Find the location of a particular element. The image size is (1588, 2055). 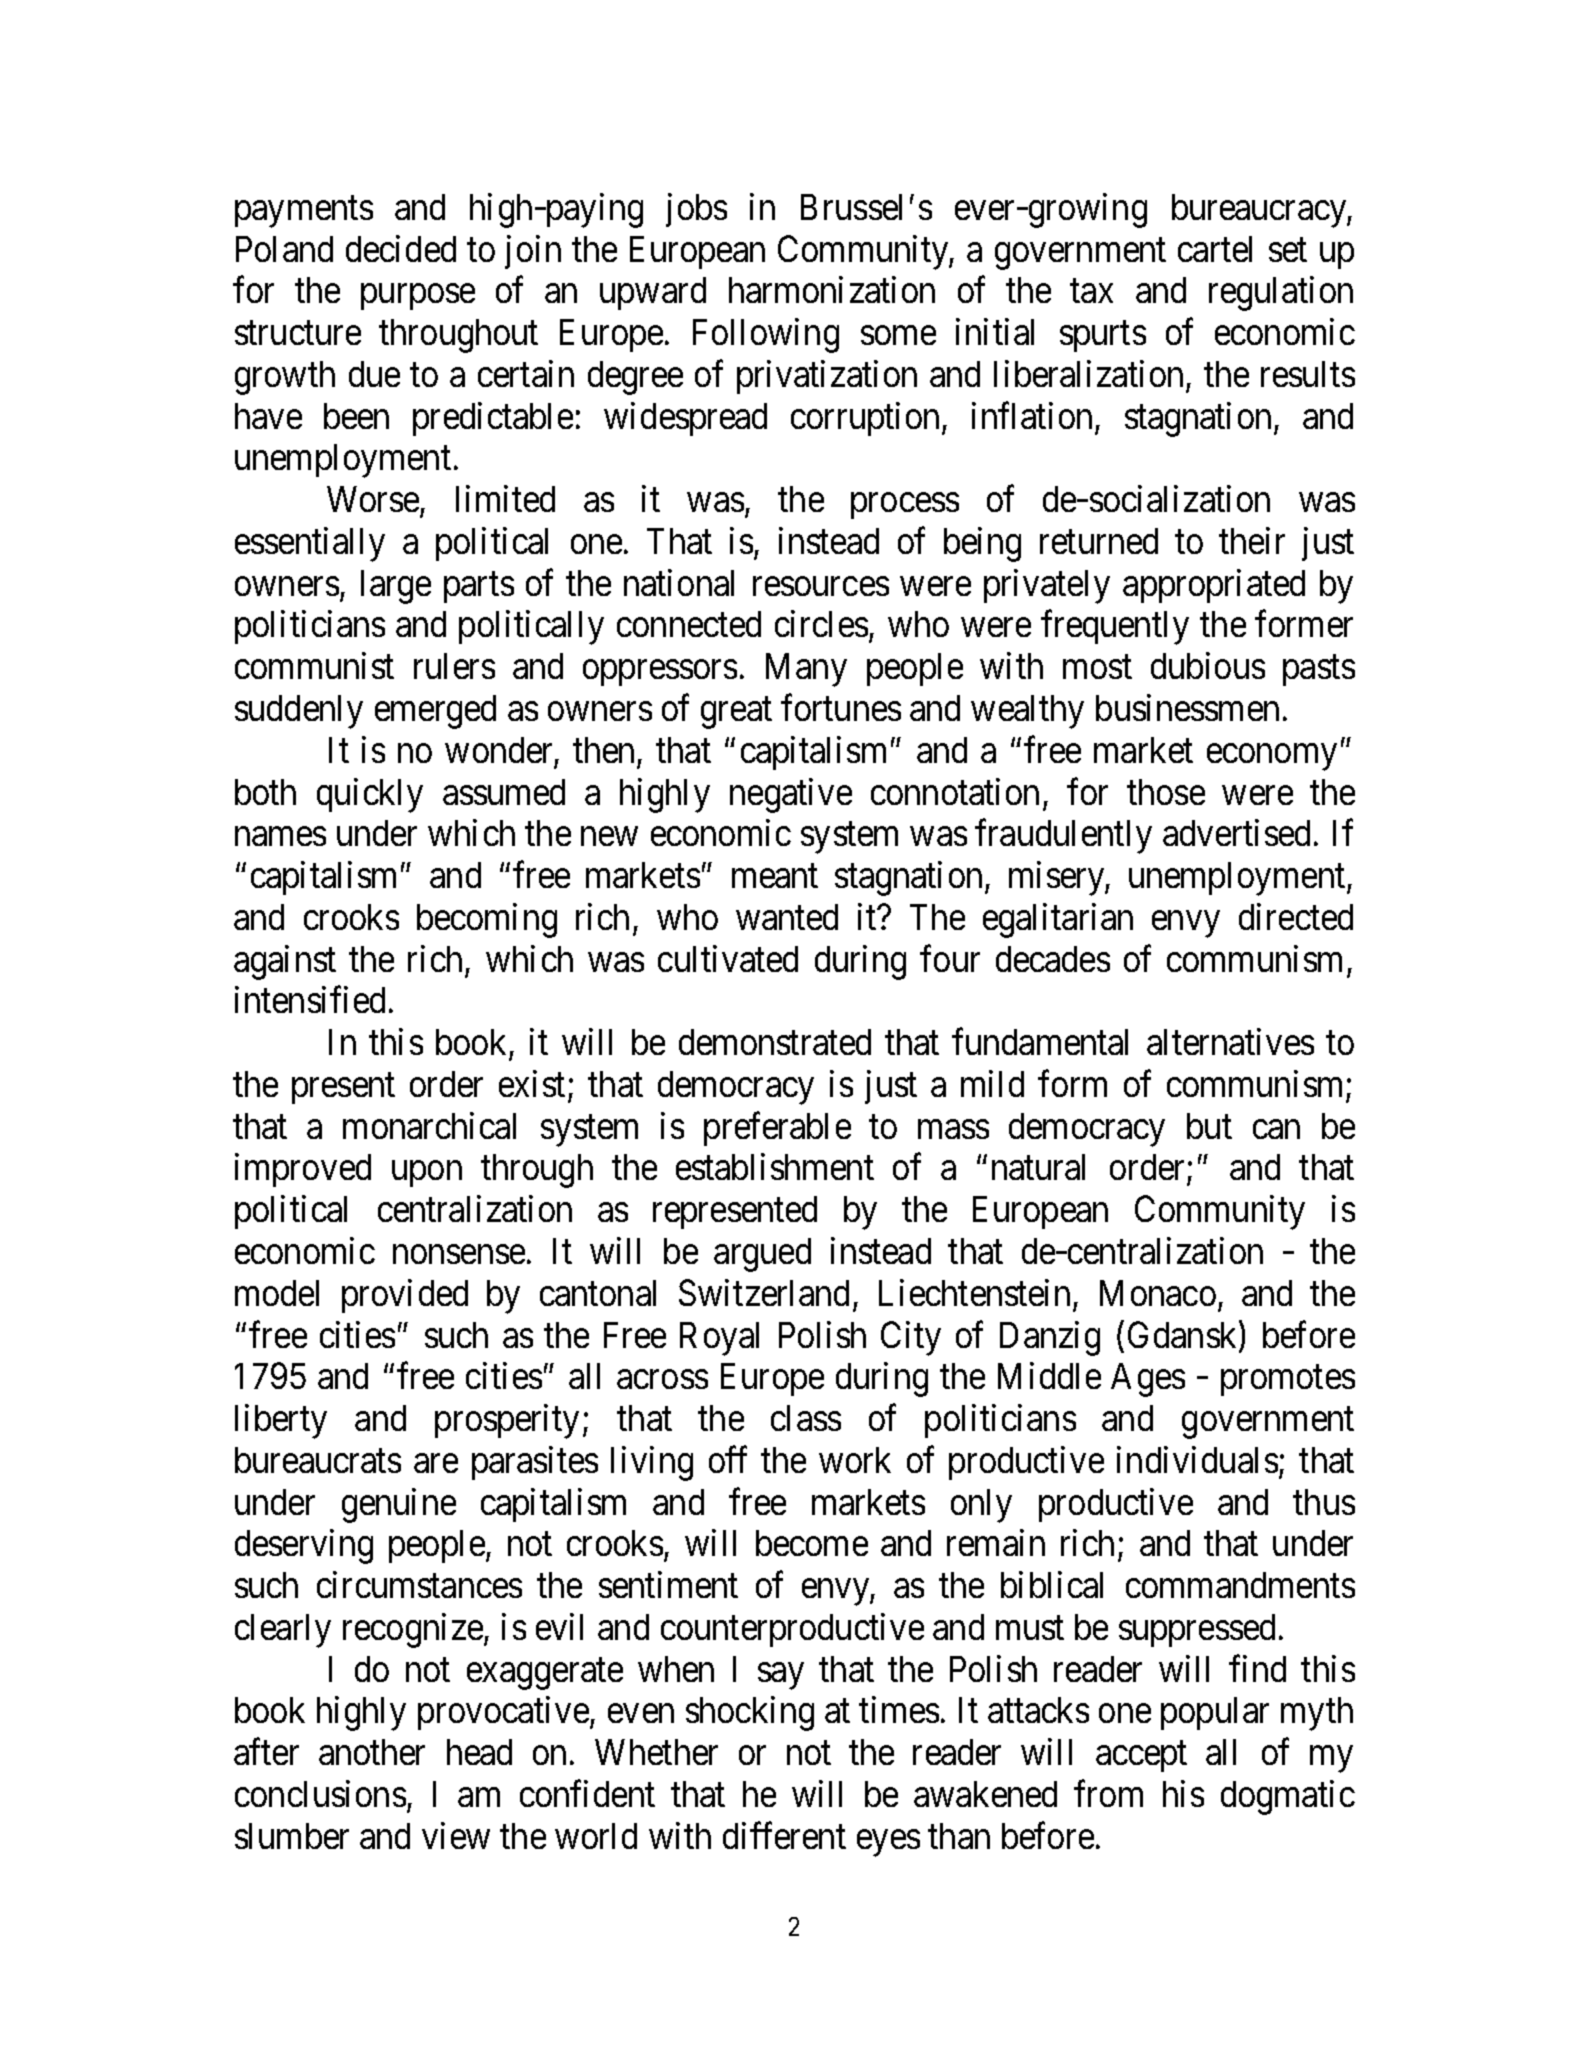

advertised is located at coordinates (1236, 833).
